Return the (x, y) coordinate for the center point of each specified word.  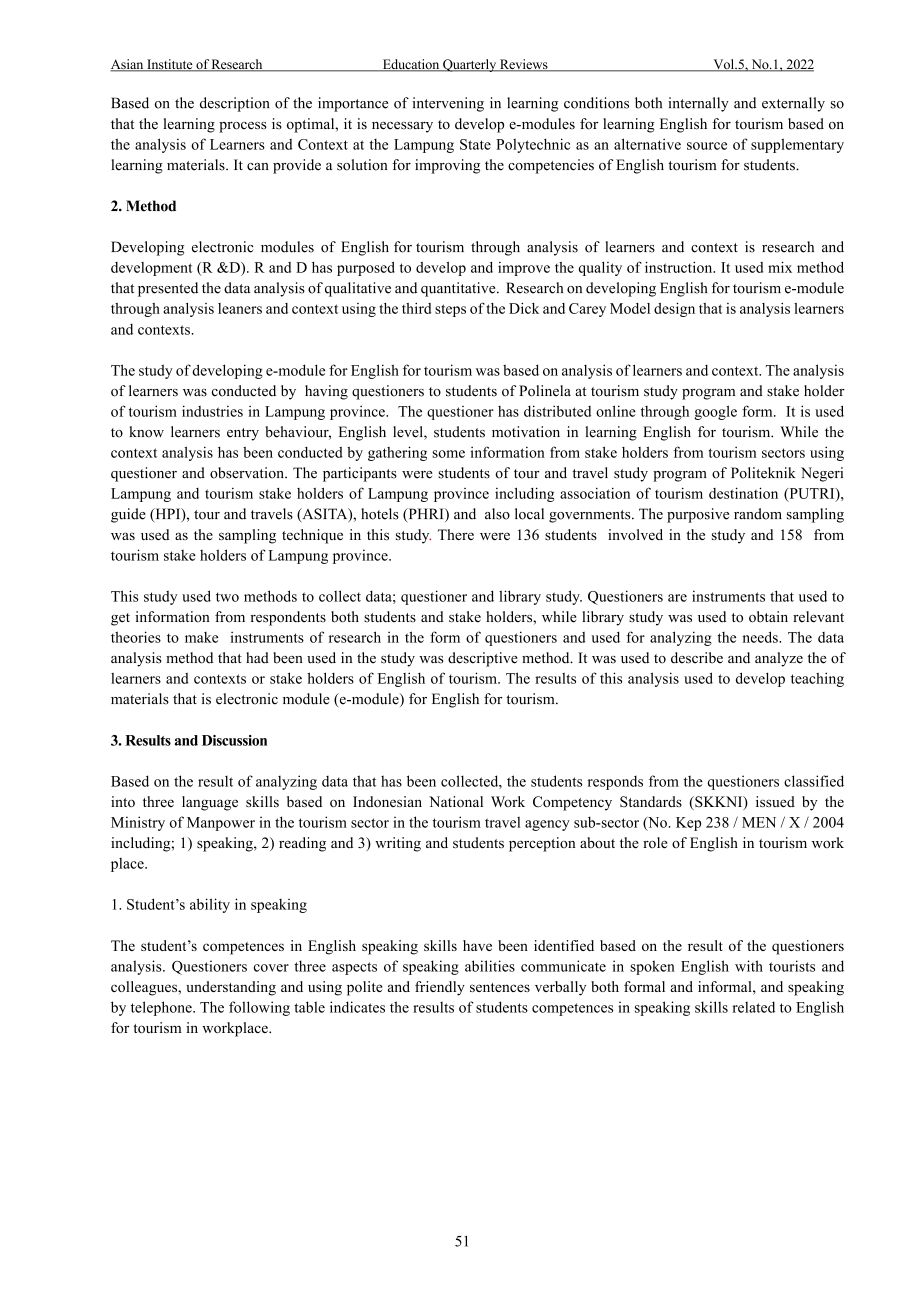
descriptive (483, 659)
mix (780, 267)
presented (168, 289)
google (715, 412)
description (234, 104)
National (456, 802)
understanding (231, 988)
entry (243, 434)
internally (698, 104)
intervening (448, 104)
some (448, 454)
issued (775, 801)
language (210, 803)
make (201, 637)
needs (761, 637)
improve (524, 269)
